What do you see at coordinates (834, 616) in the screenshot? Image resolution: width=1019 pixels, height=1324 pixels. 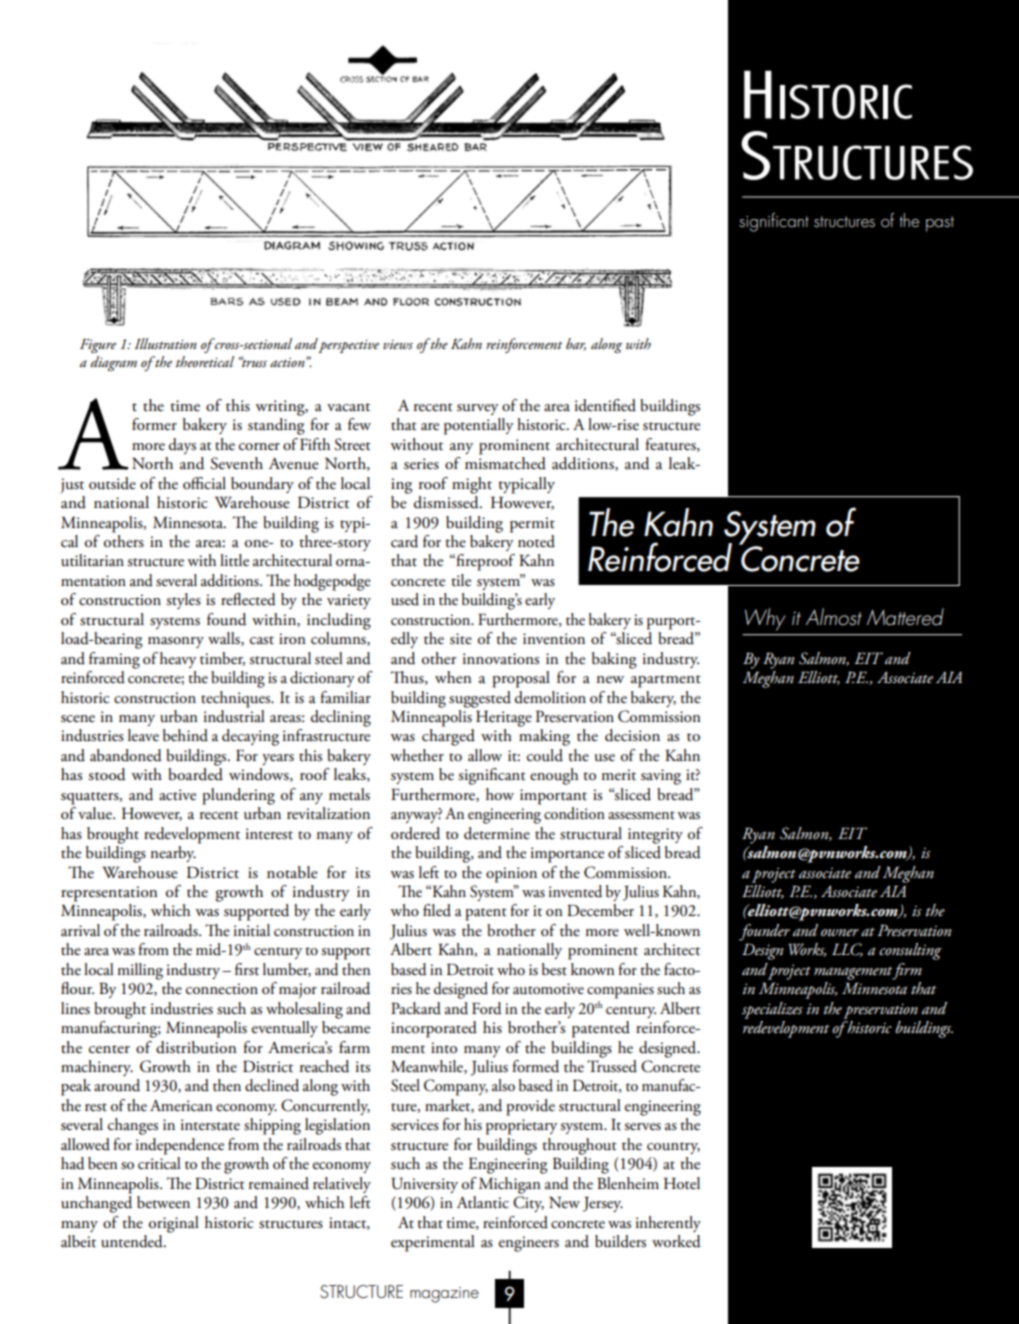 I see `Almost` at bounding box center [834, 616].
